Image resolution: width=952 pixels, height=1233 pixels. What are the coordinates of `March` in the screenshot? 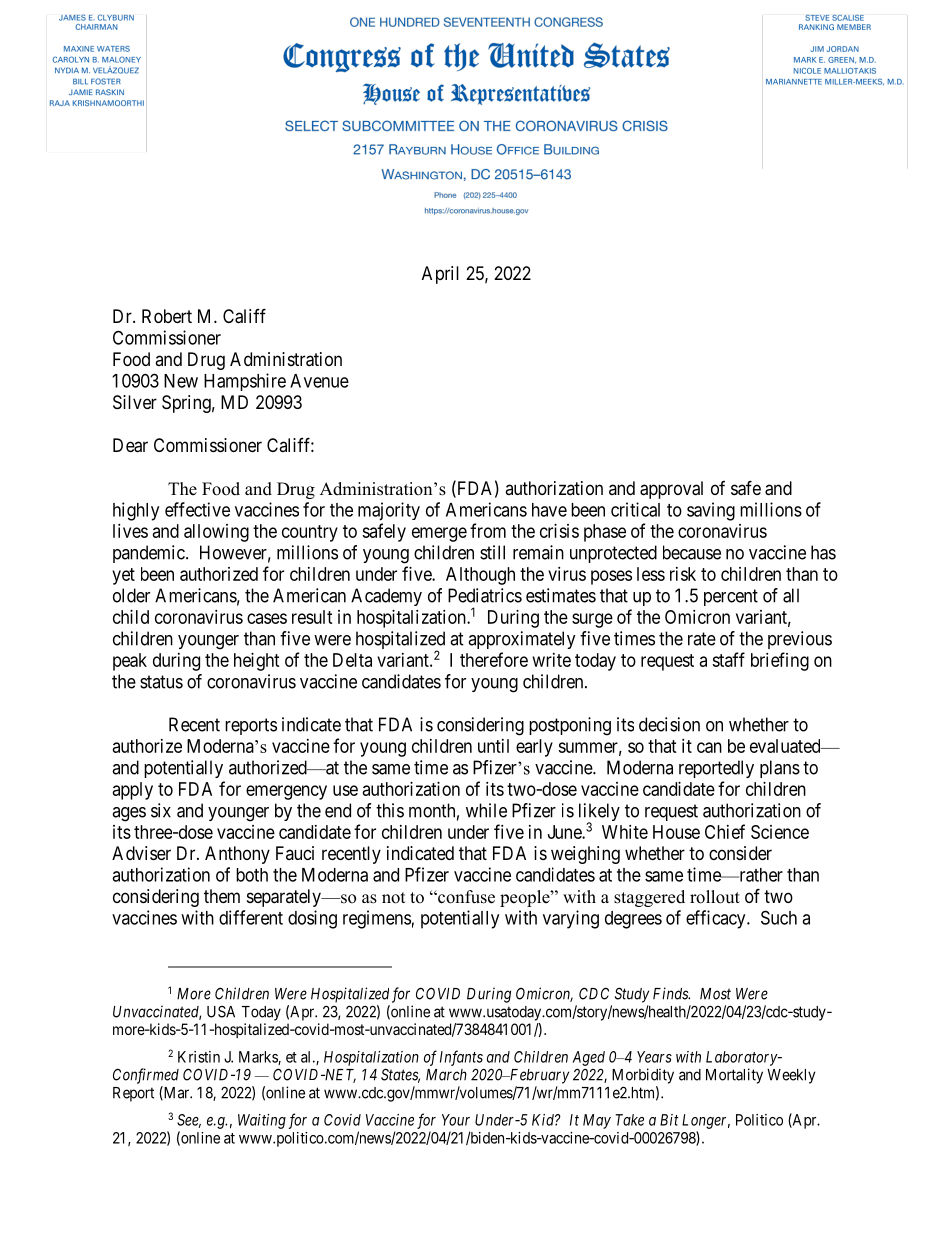 It's located at (446, 1075).
